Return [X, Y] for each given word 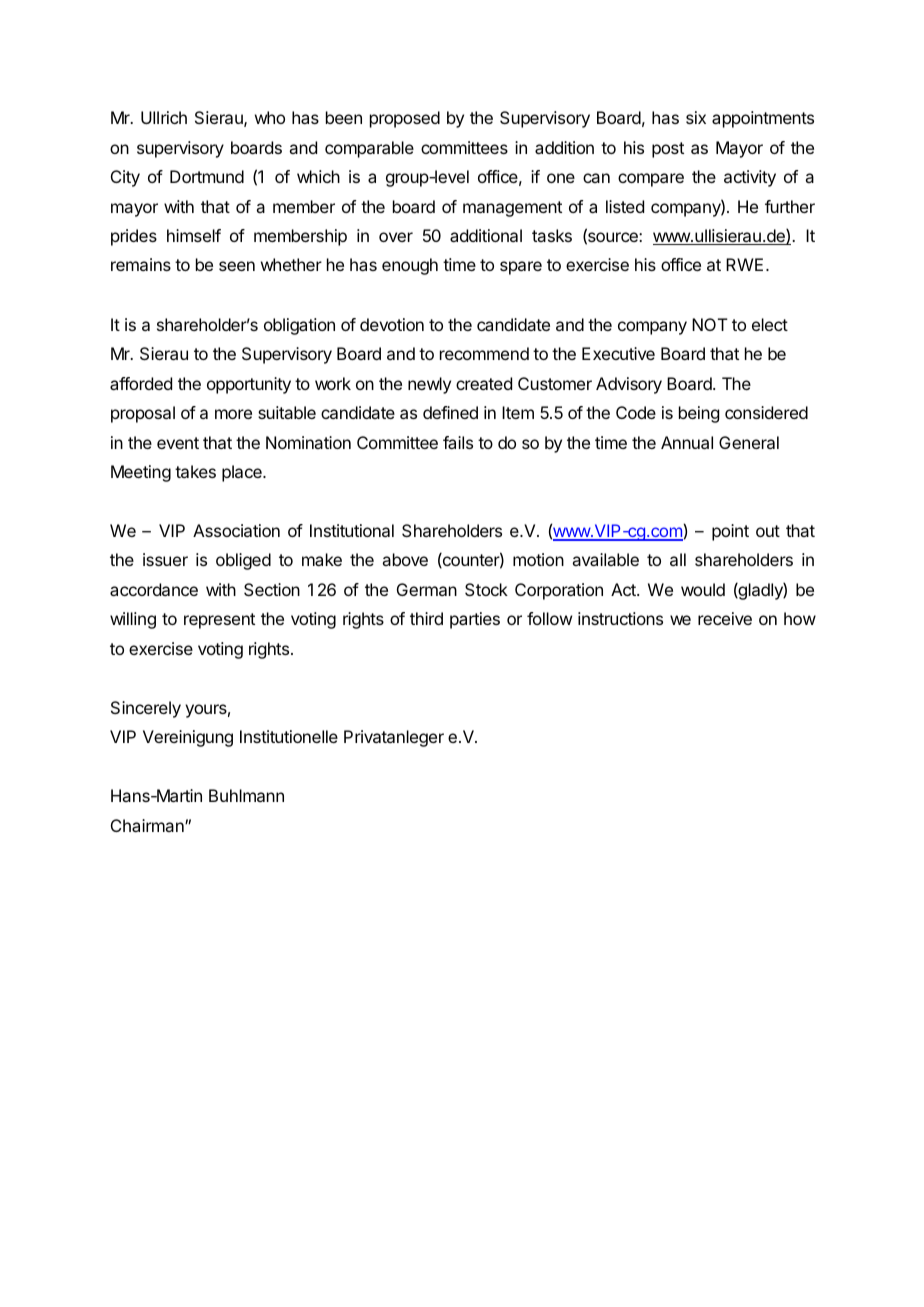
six [696, 117]
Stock [486, 589]
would [703, 589]
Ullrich [164, 117]
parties [475, 620]
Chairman [148, 825]
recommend [484, 353]
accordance [154, 589]
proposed [405, 119]
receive [725, 618]
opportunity [249, 385]
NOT [710, 324]
